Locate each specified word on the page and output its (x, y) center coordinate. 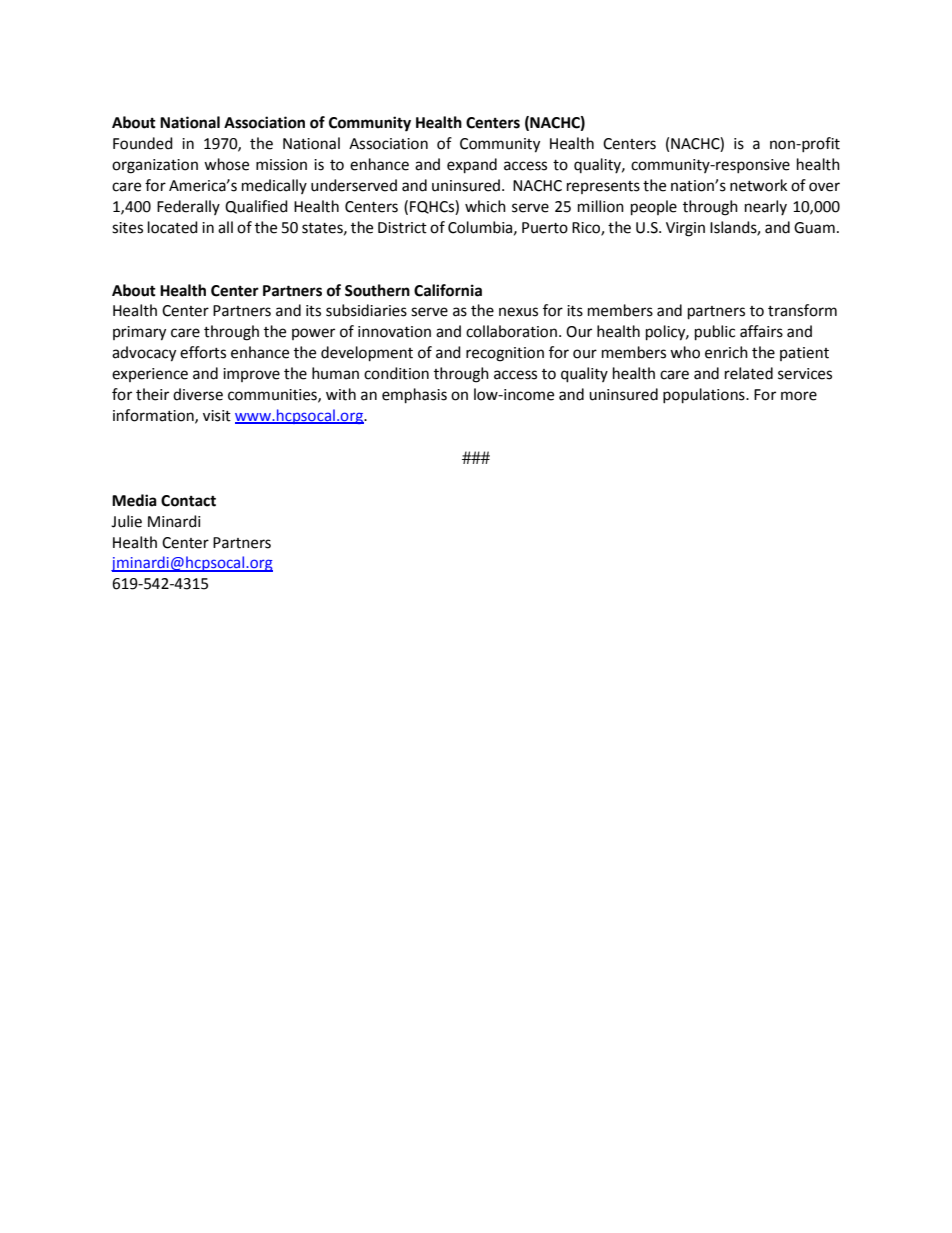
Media (134, 500)
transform (802, 310)
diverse (198, 394)
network (758, 185)
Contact (188, 501)
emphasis (414, 396)
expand (472, 166)
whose (226, 164)
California (448, 290)
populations (705, 396)
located (173, 227)
